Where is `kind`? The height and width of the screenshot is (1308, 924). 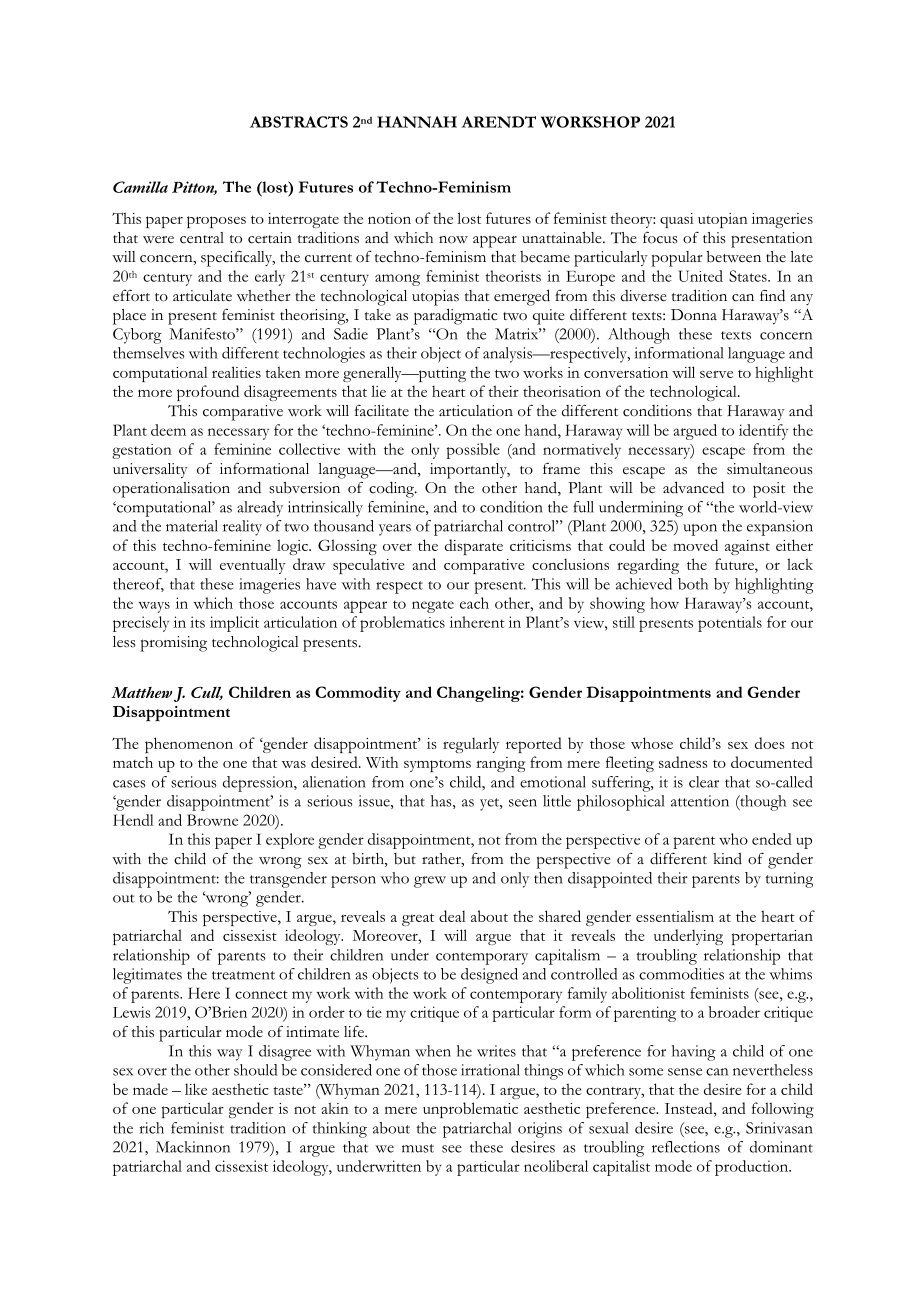
kind is located at coordinates (728, 858).
